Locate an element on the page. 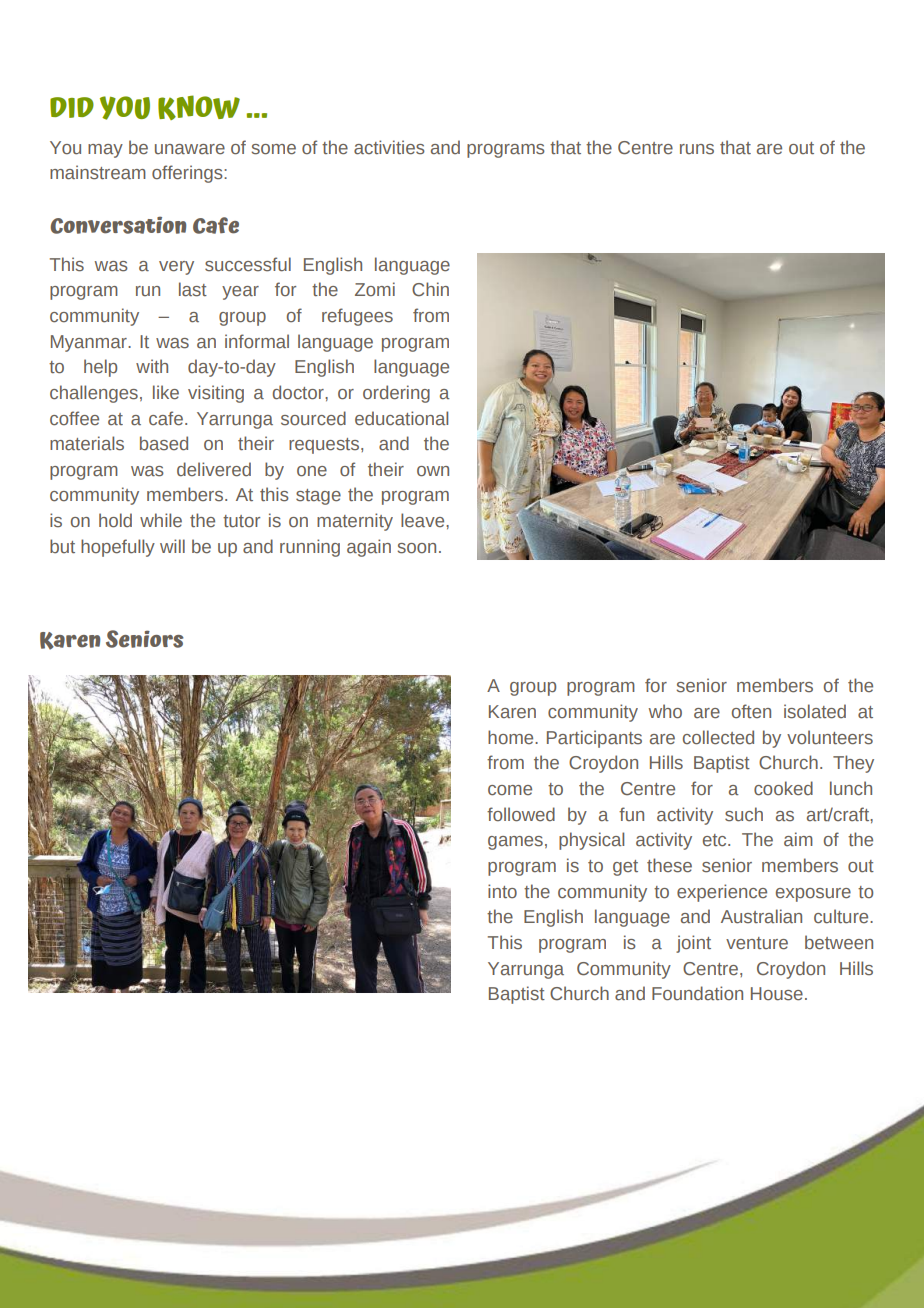 This document has height=1308, width=924. home is located at coordinates (512, 737).
